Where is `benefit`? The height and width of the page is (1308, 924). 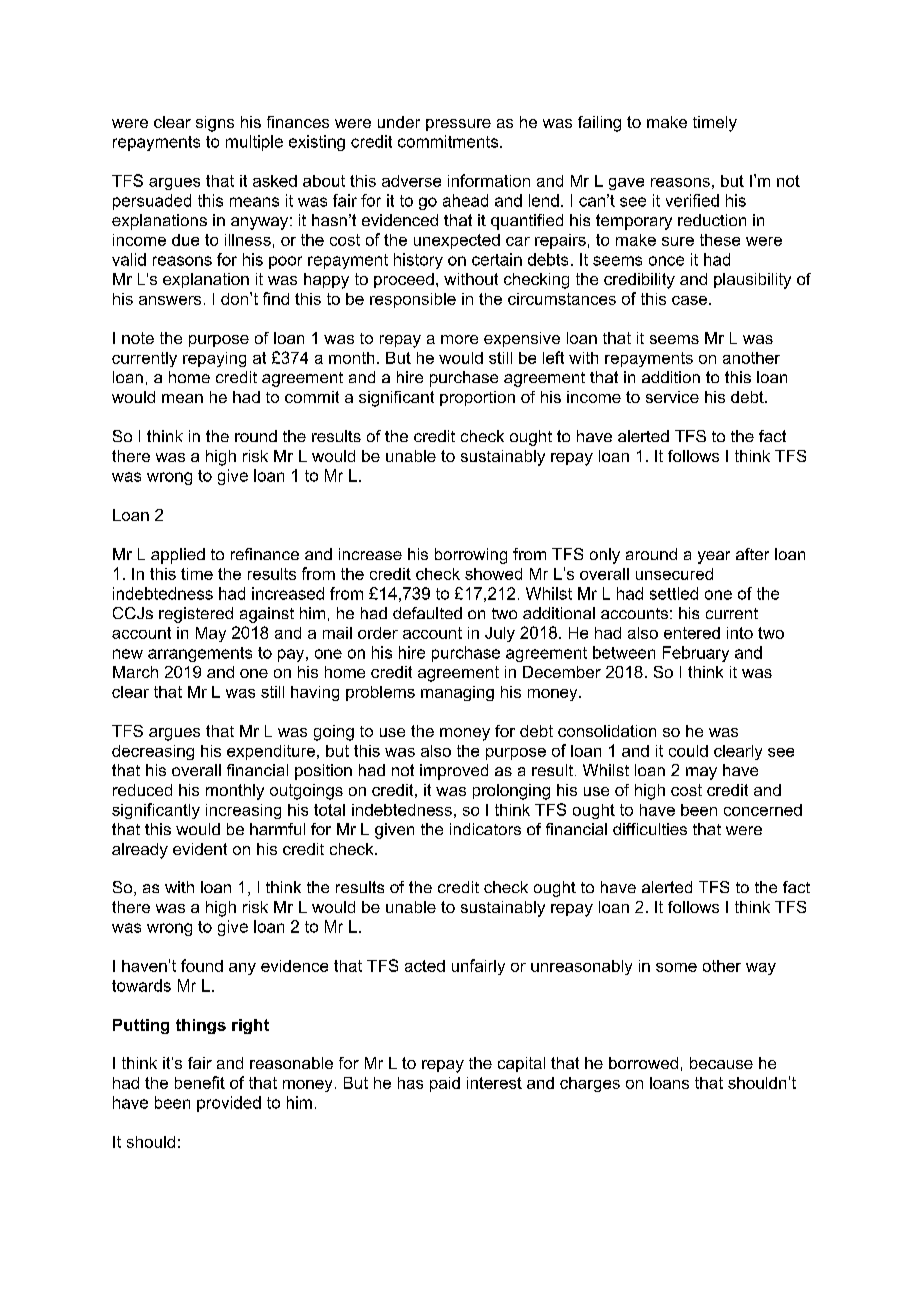 benefit is located at coordinates (200, 1082).
